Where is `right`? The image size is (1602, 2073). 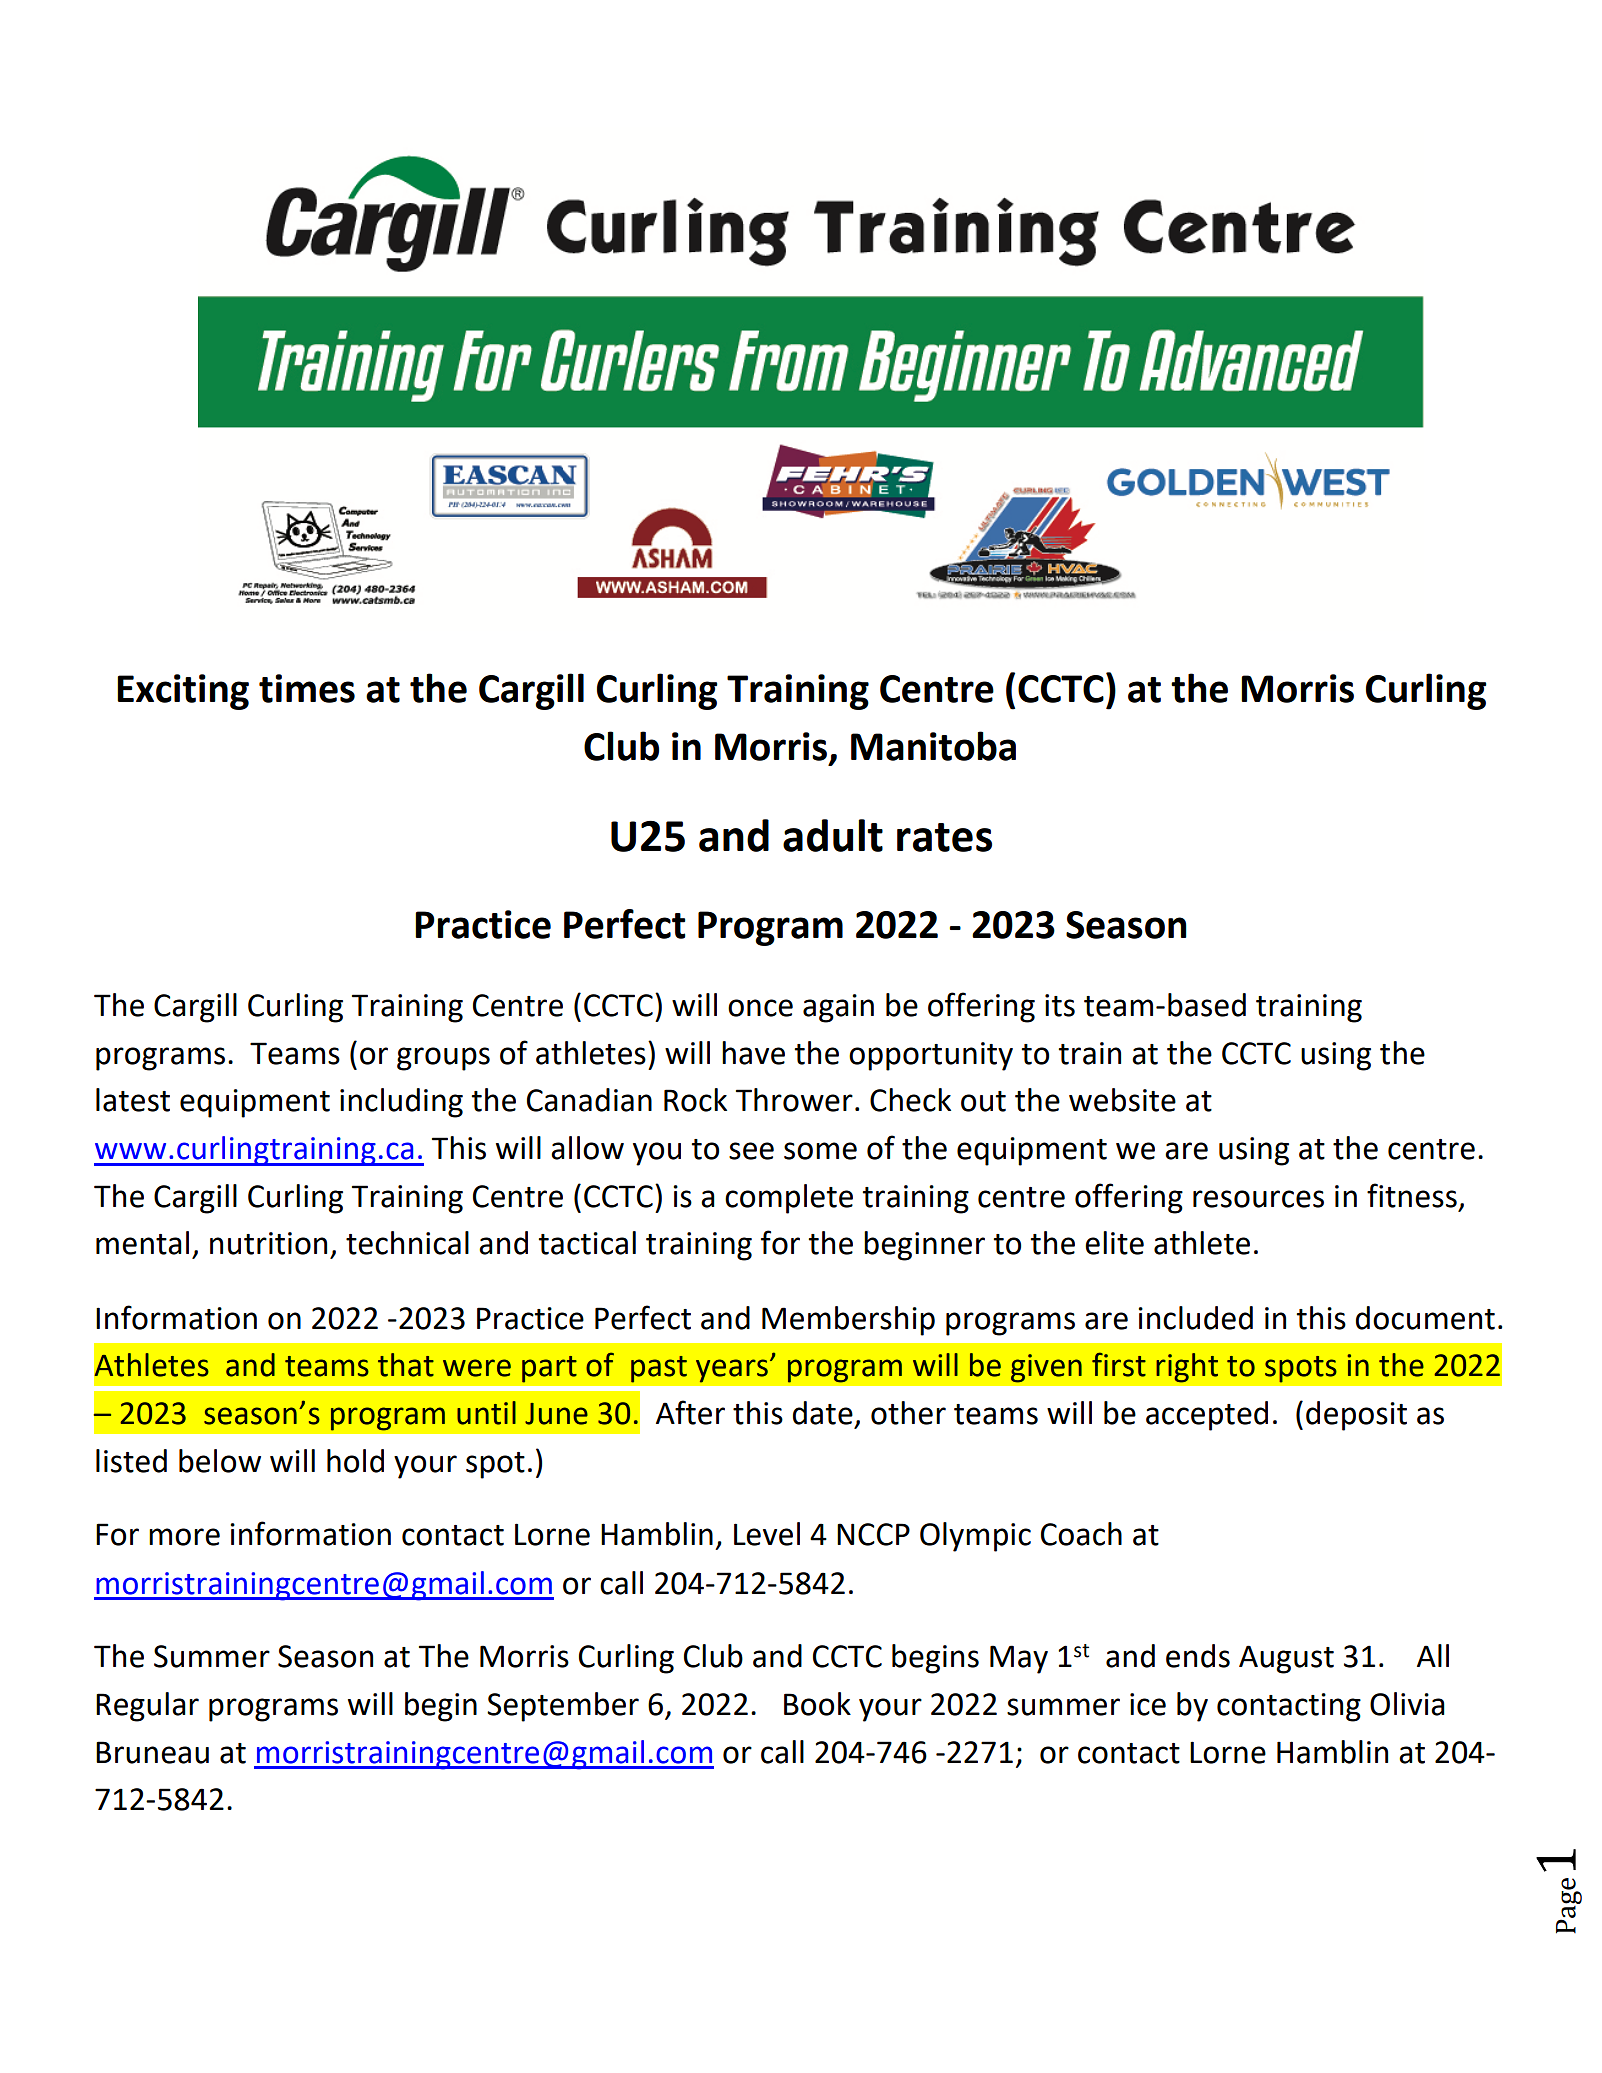
right is located at coordinates (1187, 1368).
